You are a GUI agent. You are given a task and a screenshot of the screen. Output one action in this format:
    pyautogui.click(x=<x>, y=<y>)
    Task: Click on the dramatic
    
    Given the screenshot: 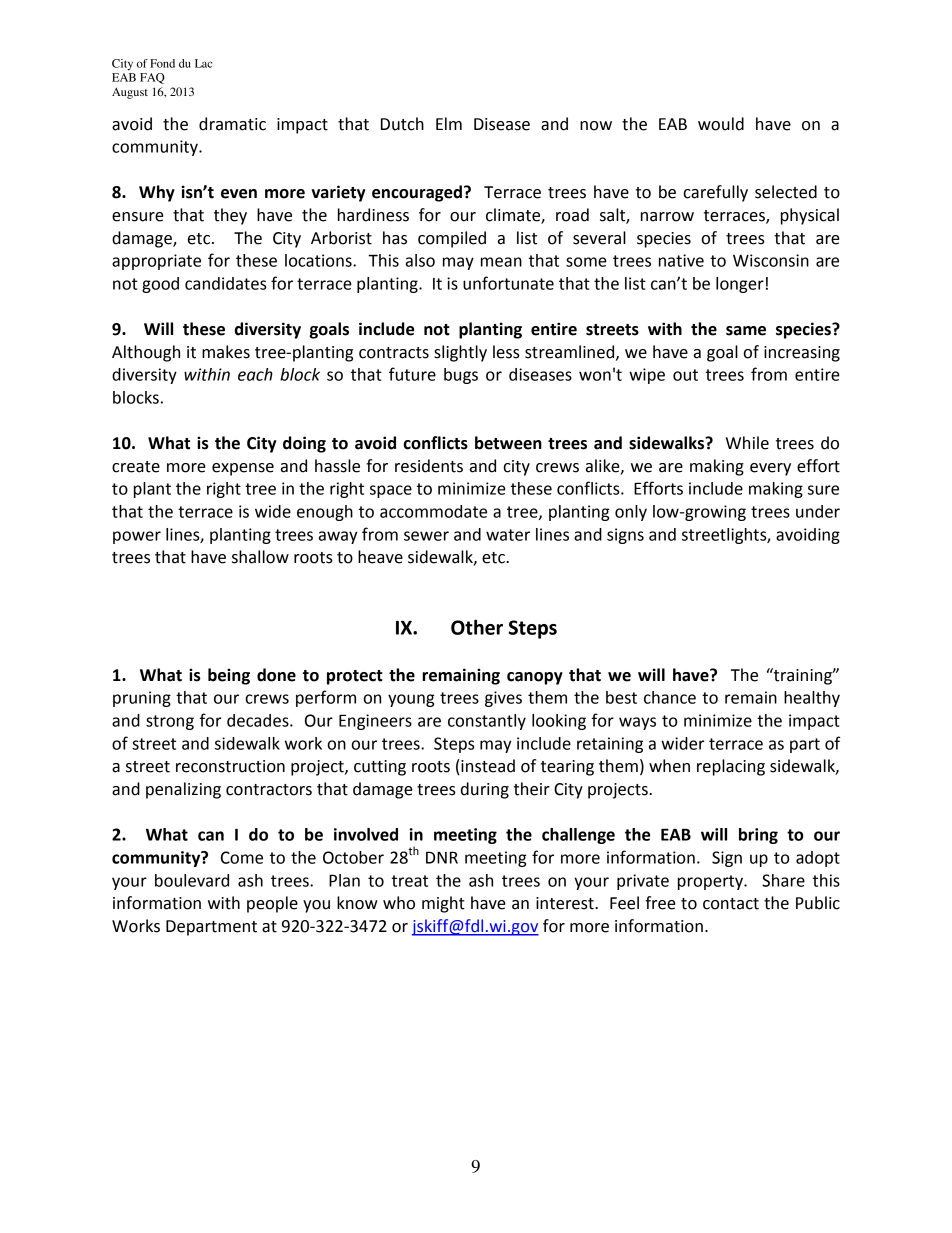 What is the action you would take?
    pyautogui.click(x=232, y=124)
